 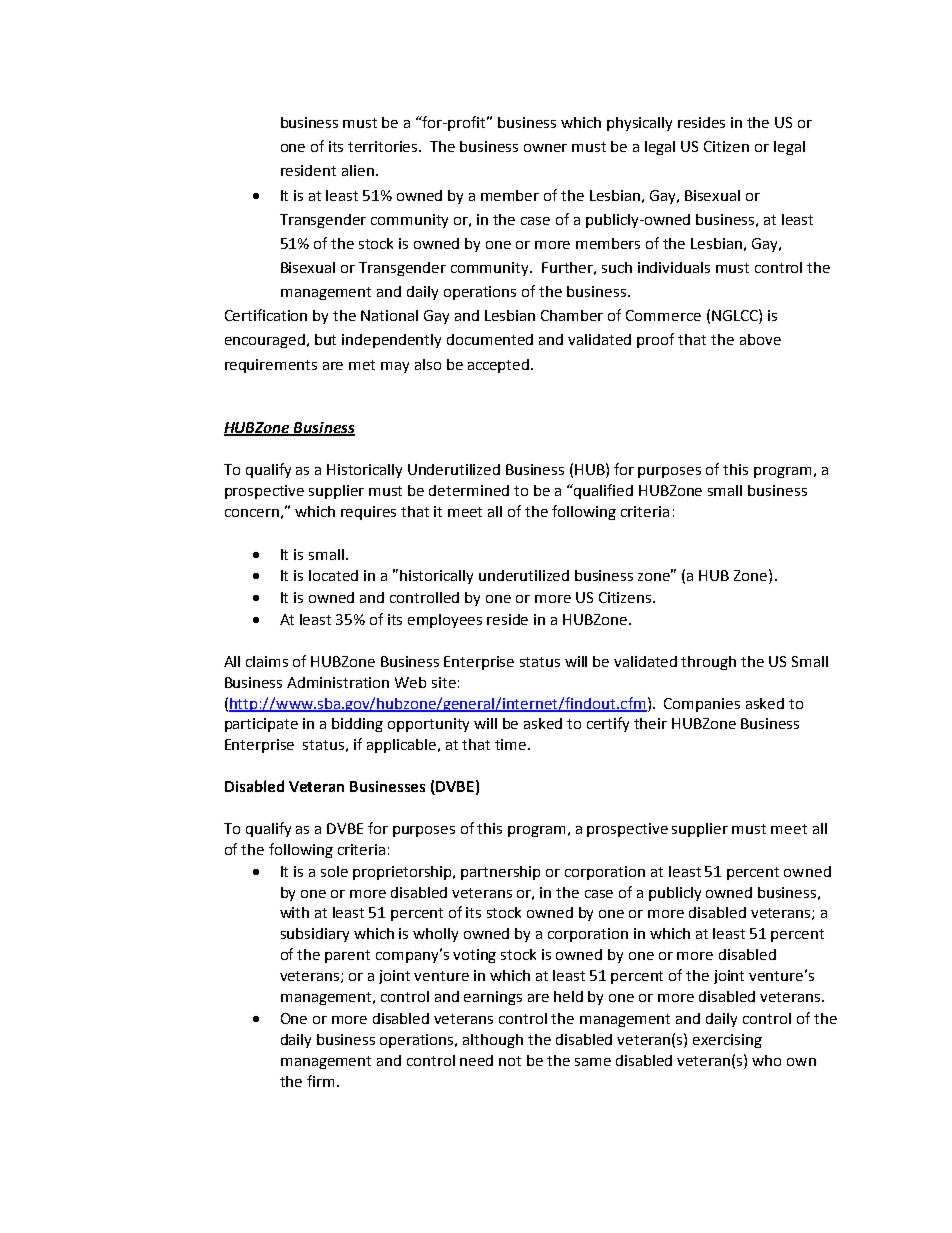 What do you see at coordinates (702, 705) in the document?
I see `Companies` at bounding box center [702, 705].
